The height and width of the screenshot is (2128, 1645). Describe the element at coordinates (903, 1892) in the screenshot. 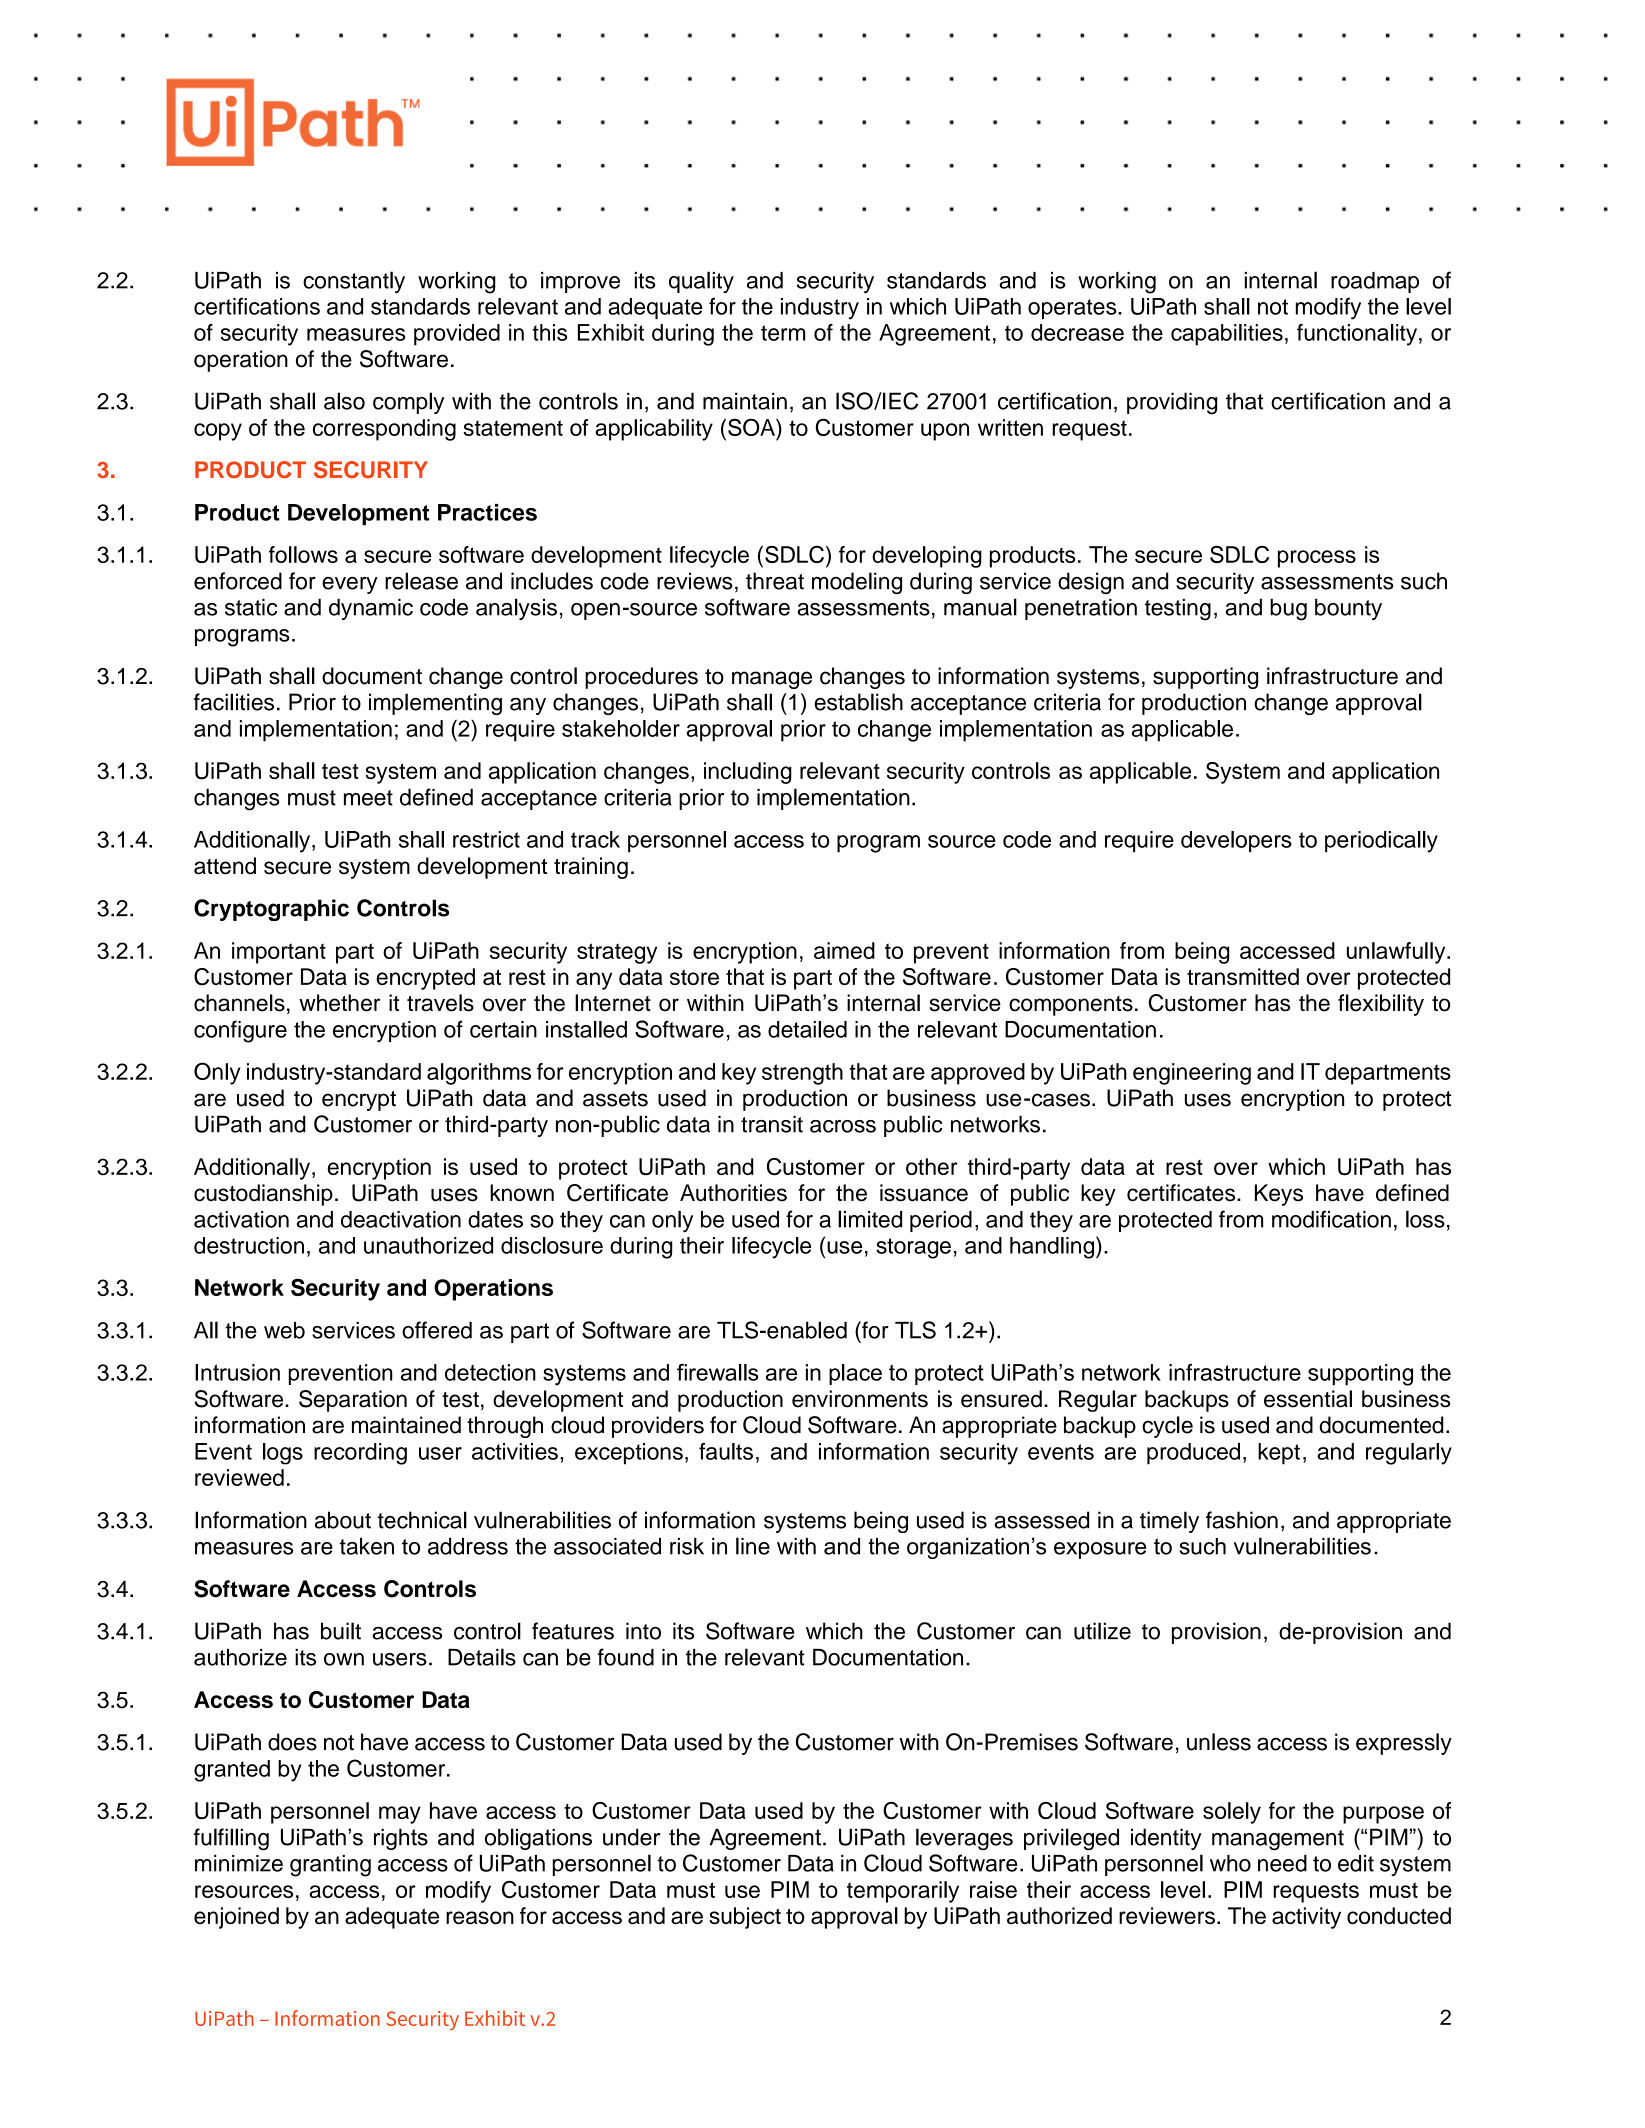

I see `temporarily` at that location.
